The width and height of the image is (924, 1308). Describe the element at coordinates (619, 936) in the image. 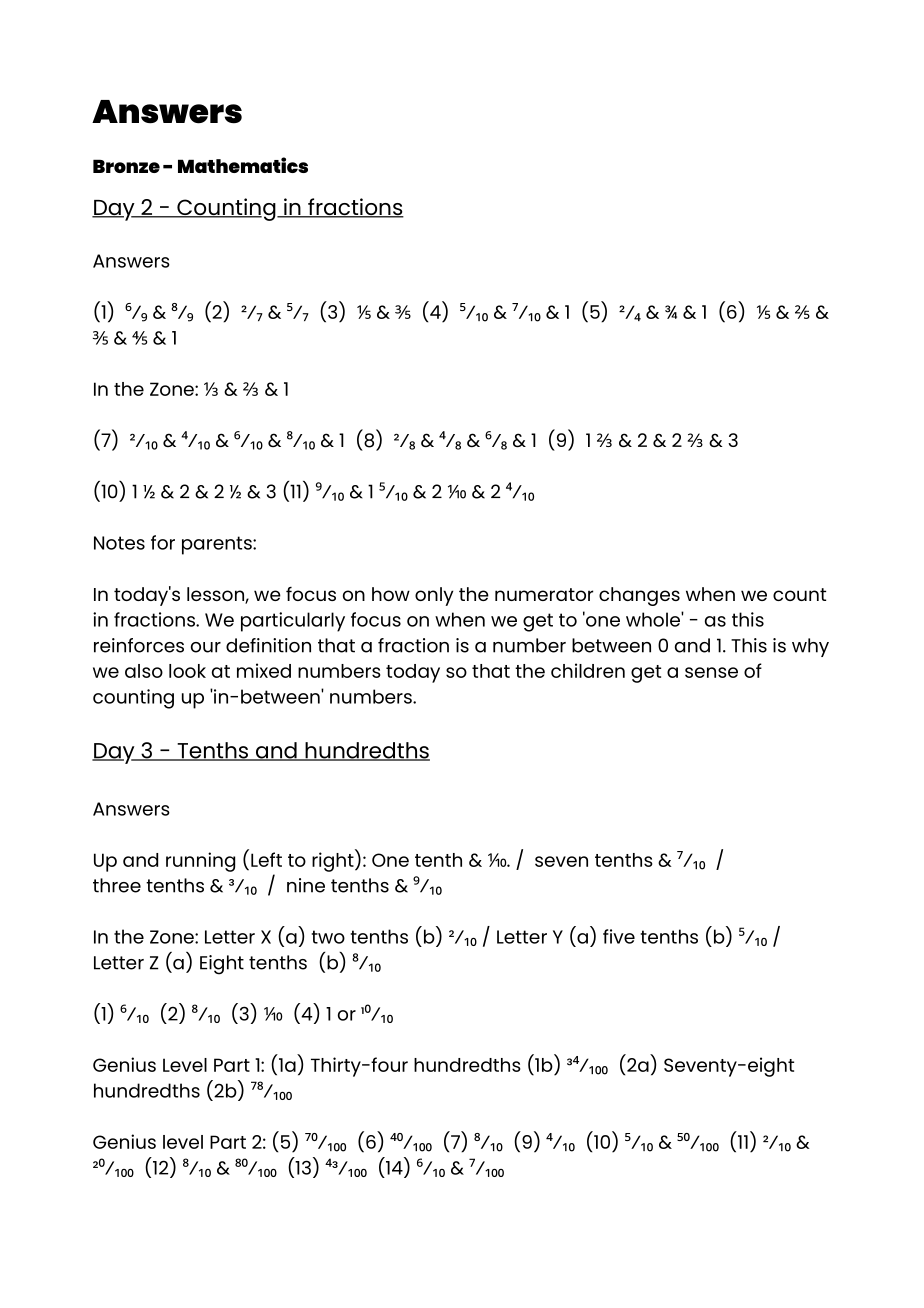

I see `five` at that location.
